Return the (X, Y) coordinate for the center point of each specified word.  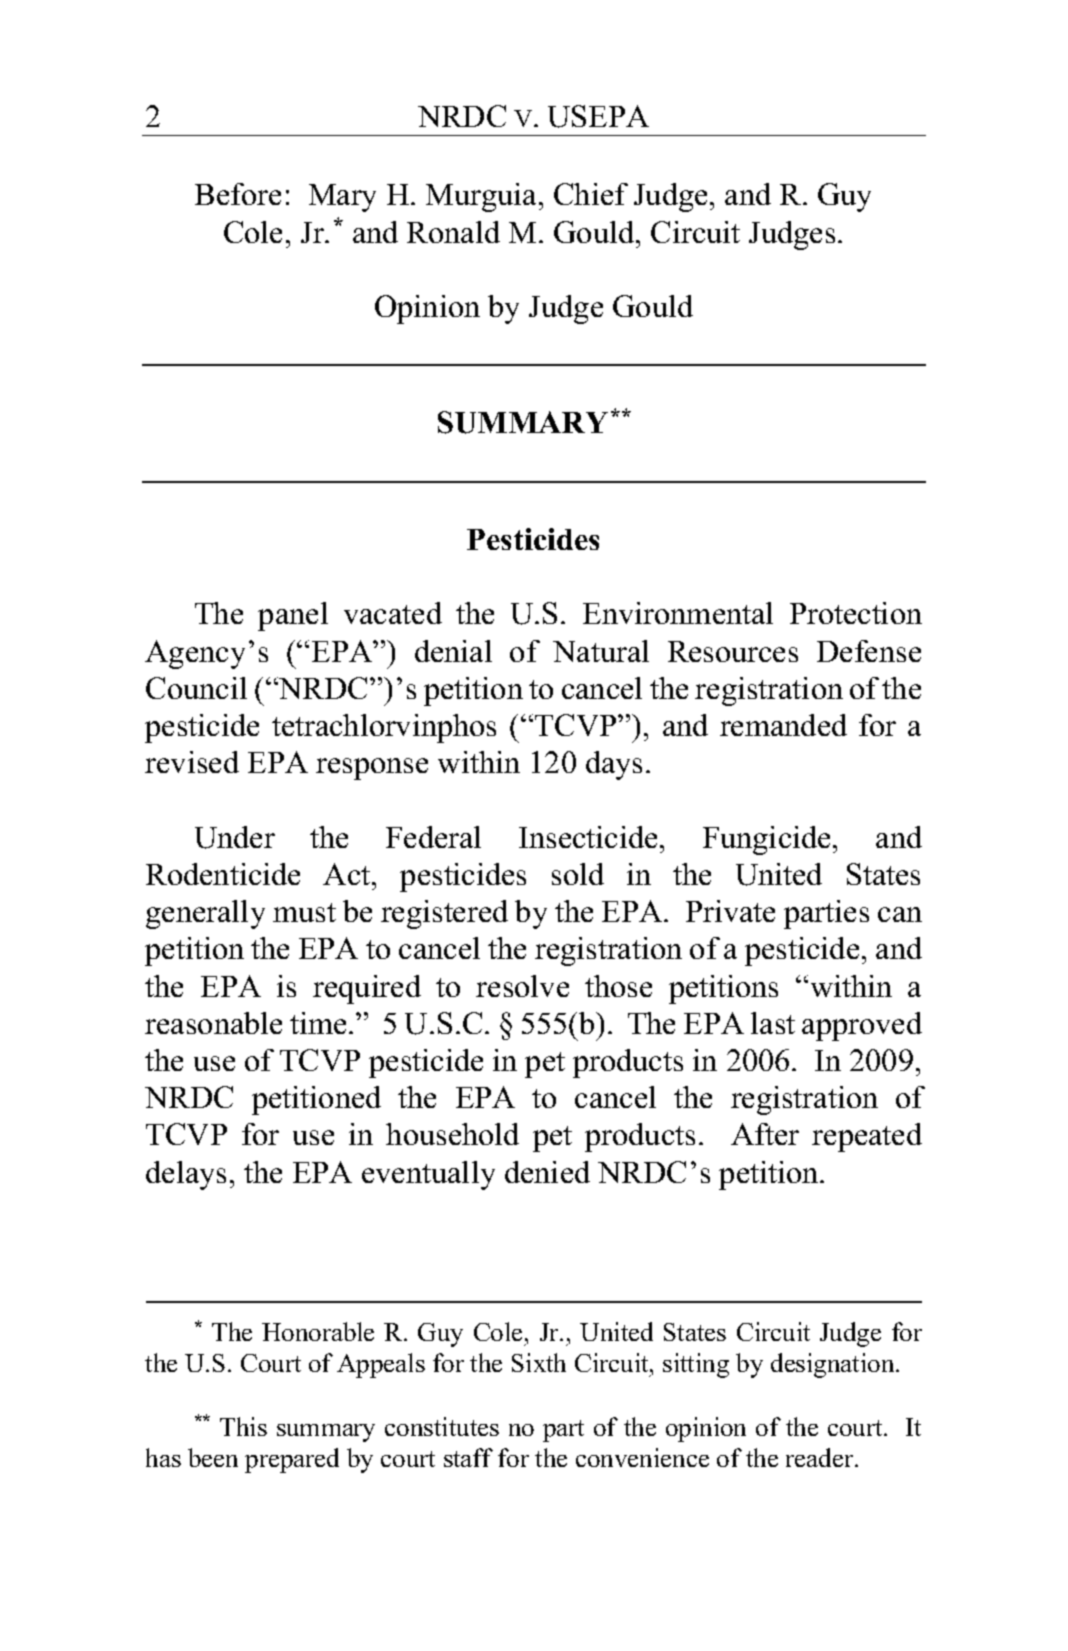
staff (468, 1457)
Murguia (483, 197)
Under (235, 837)
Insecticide (588, 837)
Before (238, 194)
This (243, 1426)
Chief (591, 194)
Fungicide (766, 840)
